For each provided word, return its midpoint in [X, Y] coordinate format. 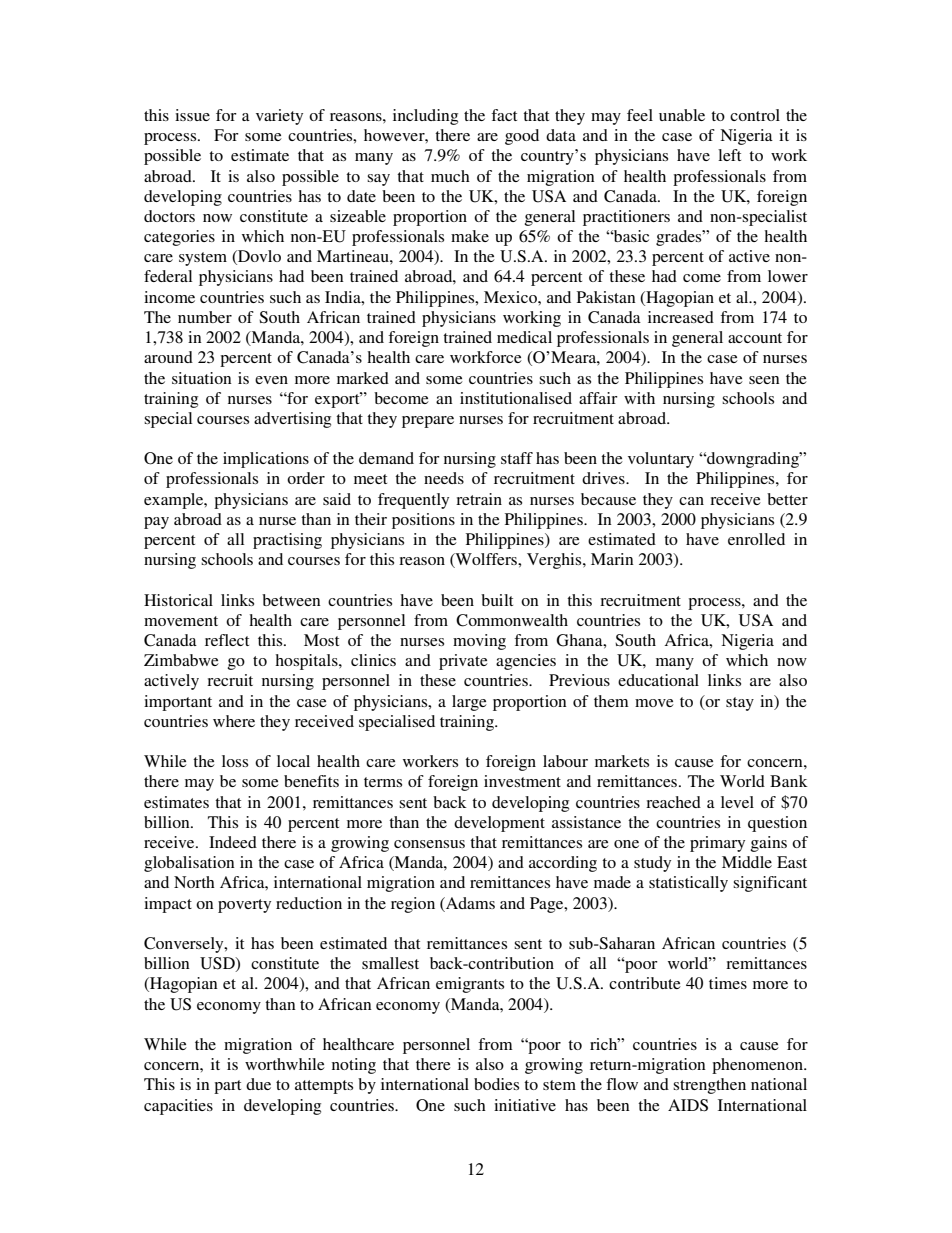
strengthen [709, 1086]
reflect [227, 640]
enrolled [756, 539]
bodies [496, 1084]
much [450, 176]
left [729, 155]
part [227, 1087]
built [497, 600]
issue [192, 115]
